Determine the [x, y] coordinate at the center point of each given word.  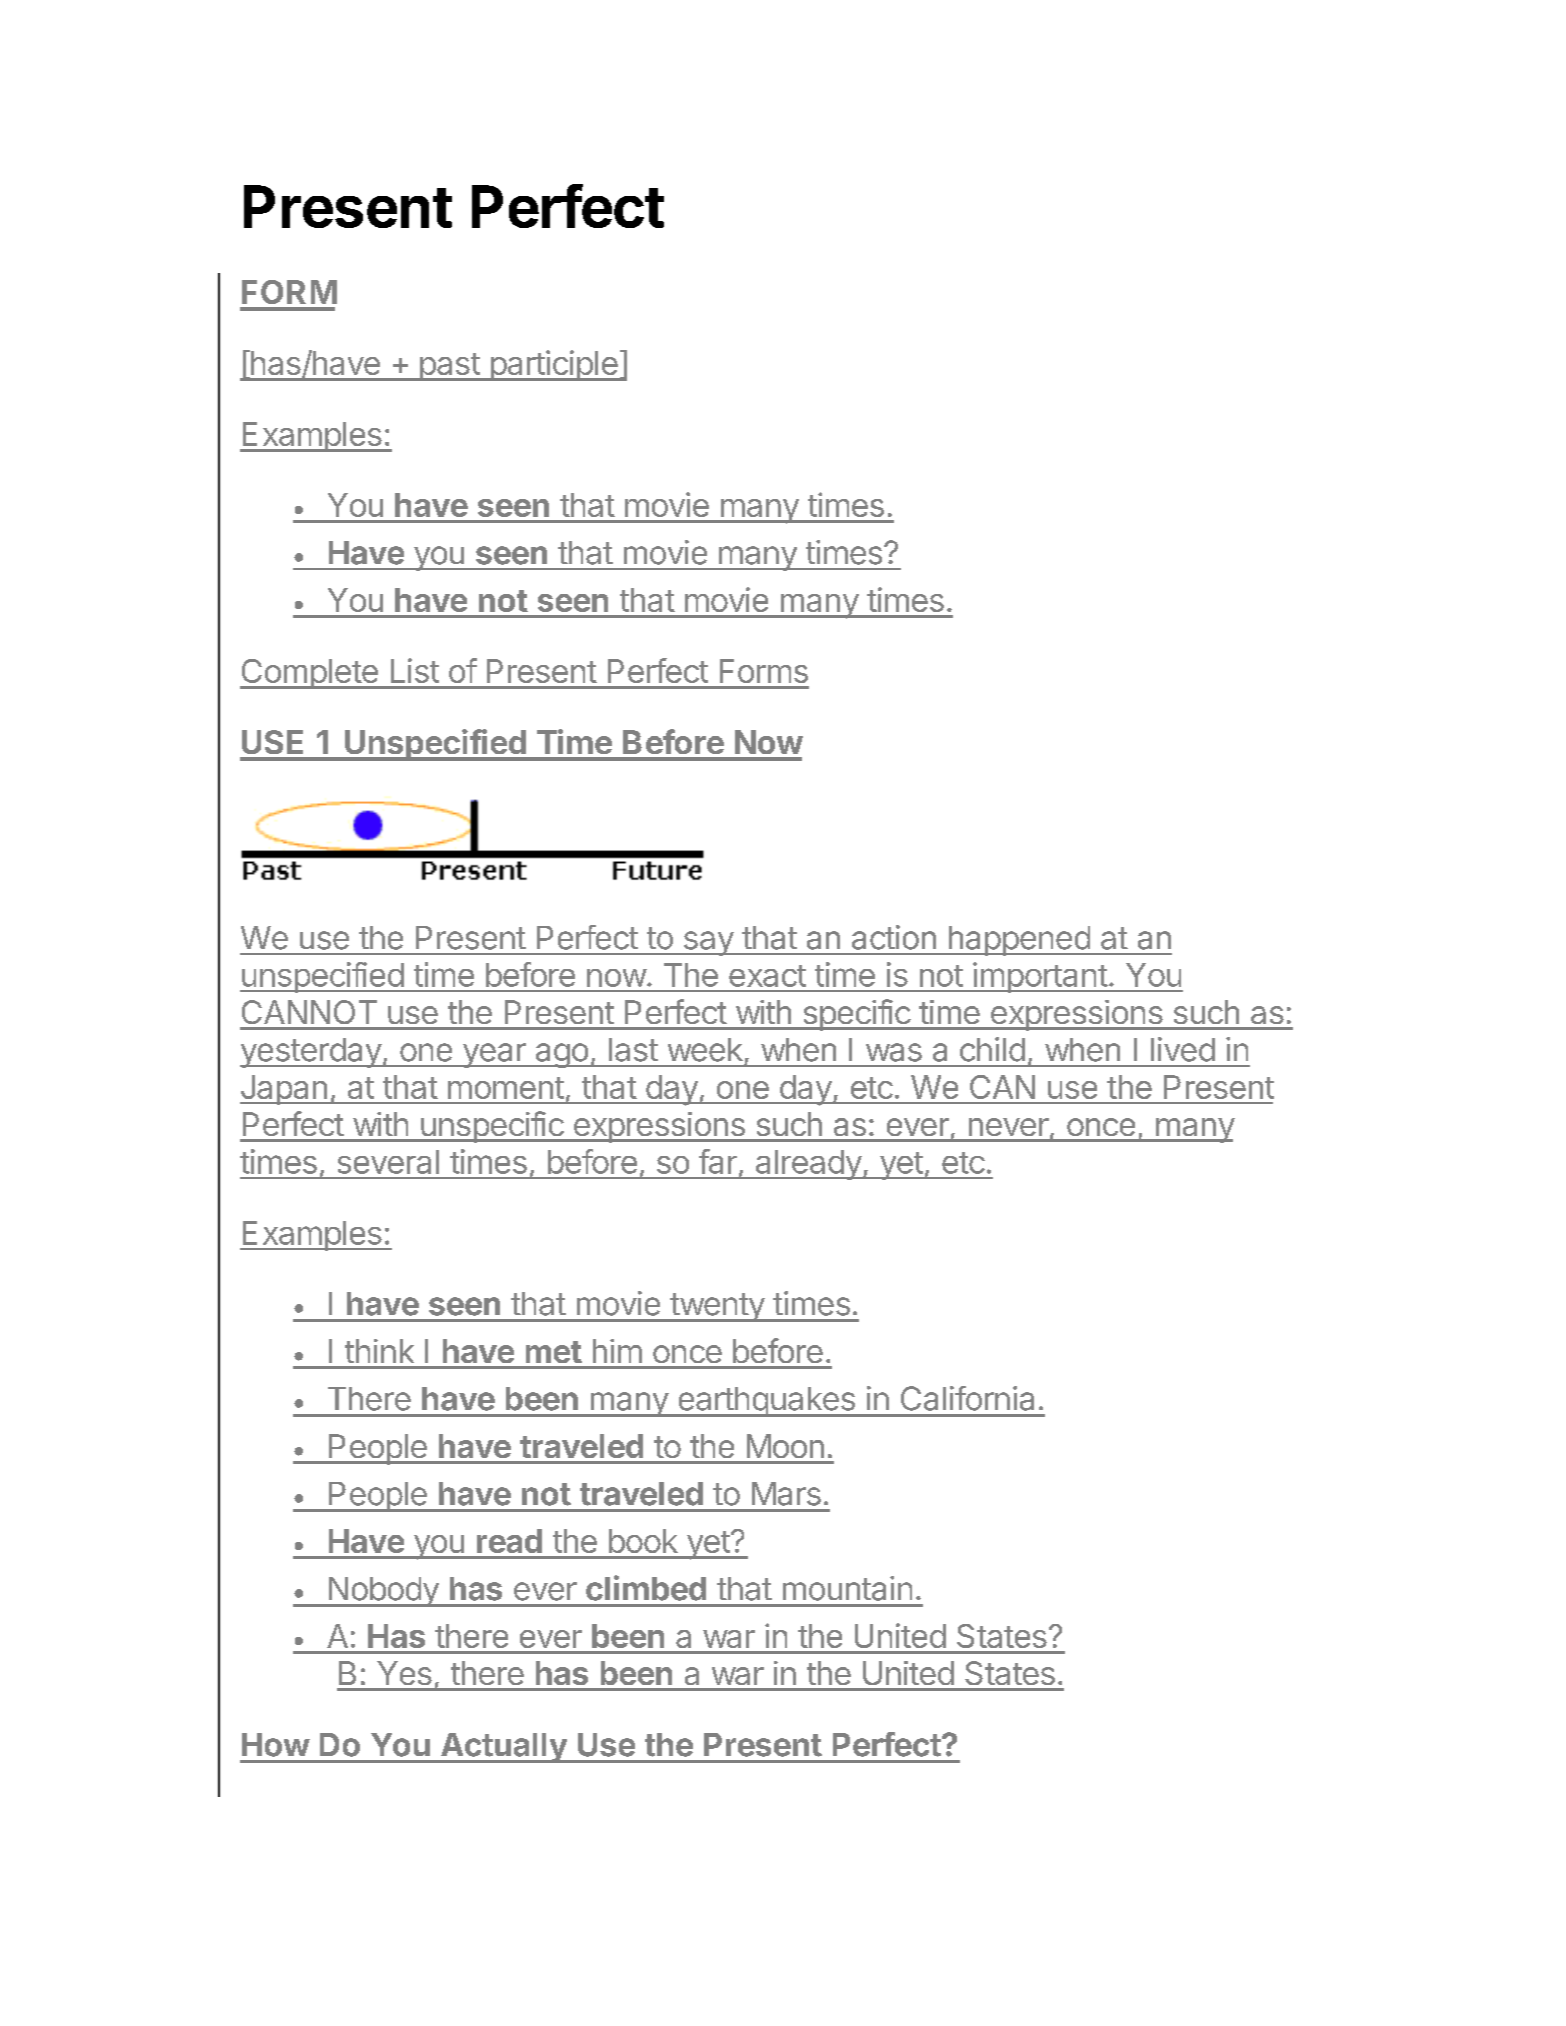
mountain [847, 1588]
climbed [646, 1588]
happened [1019, 941]
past [449, 367]
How [276, 1745]
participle [554, 365]
